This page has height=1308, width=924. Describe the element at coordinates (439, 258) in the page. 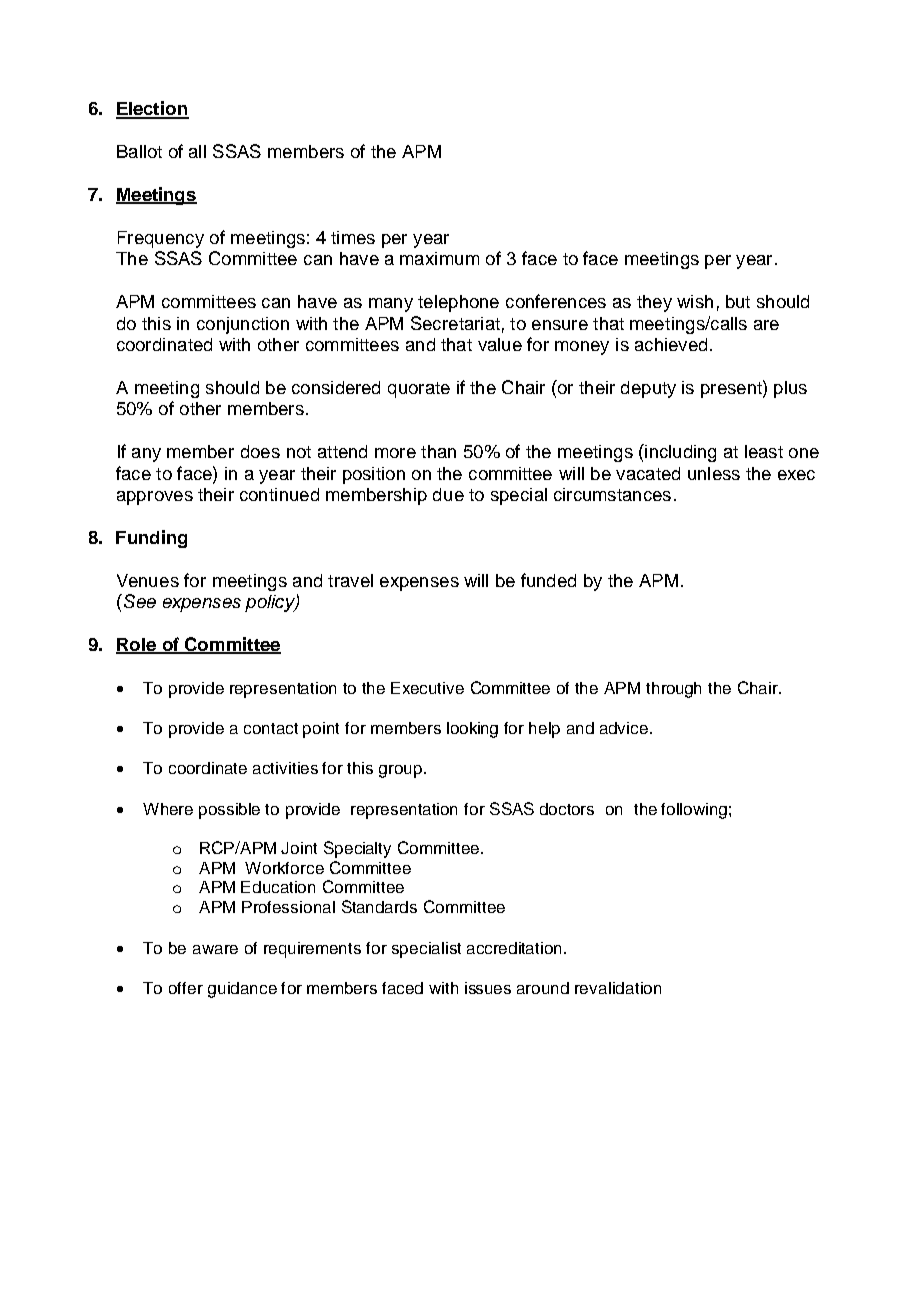

I see `maximum` at that location.
